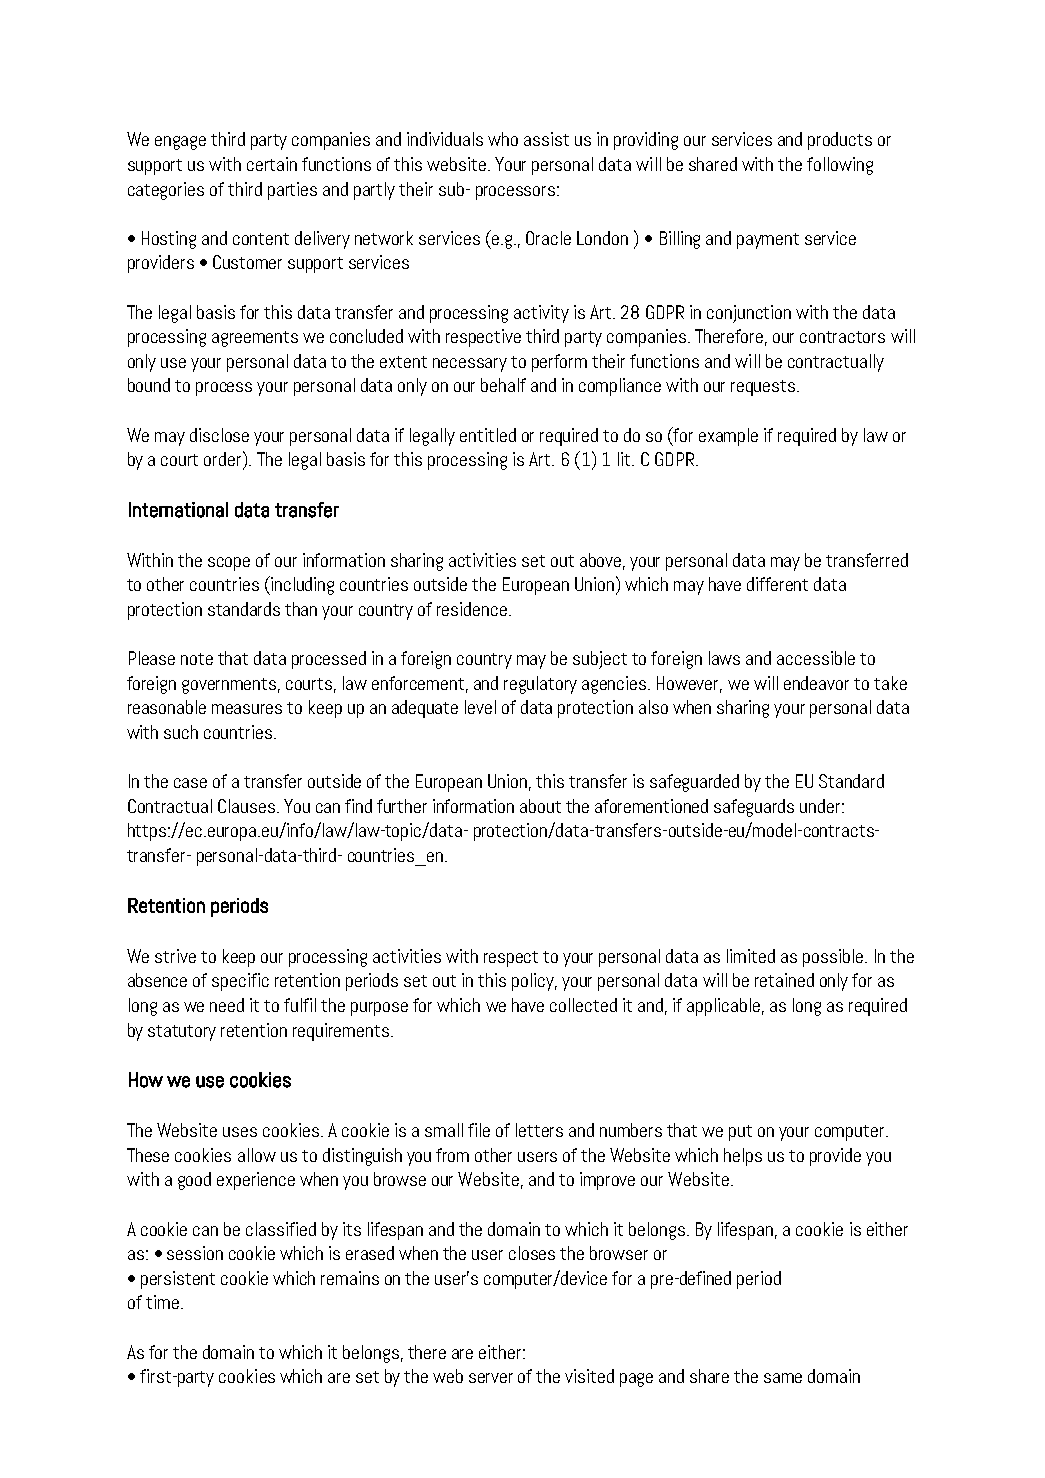  I want to click on letters, so click(539, 1130).
